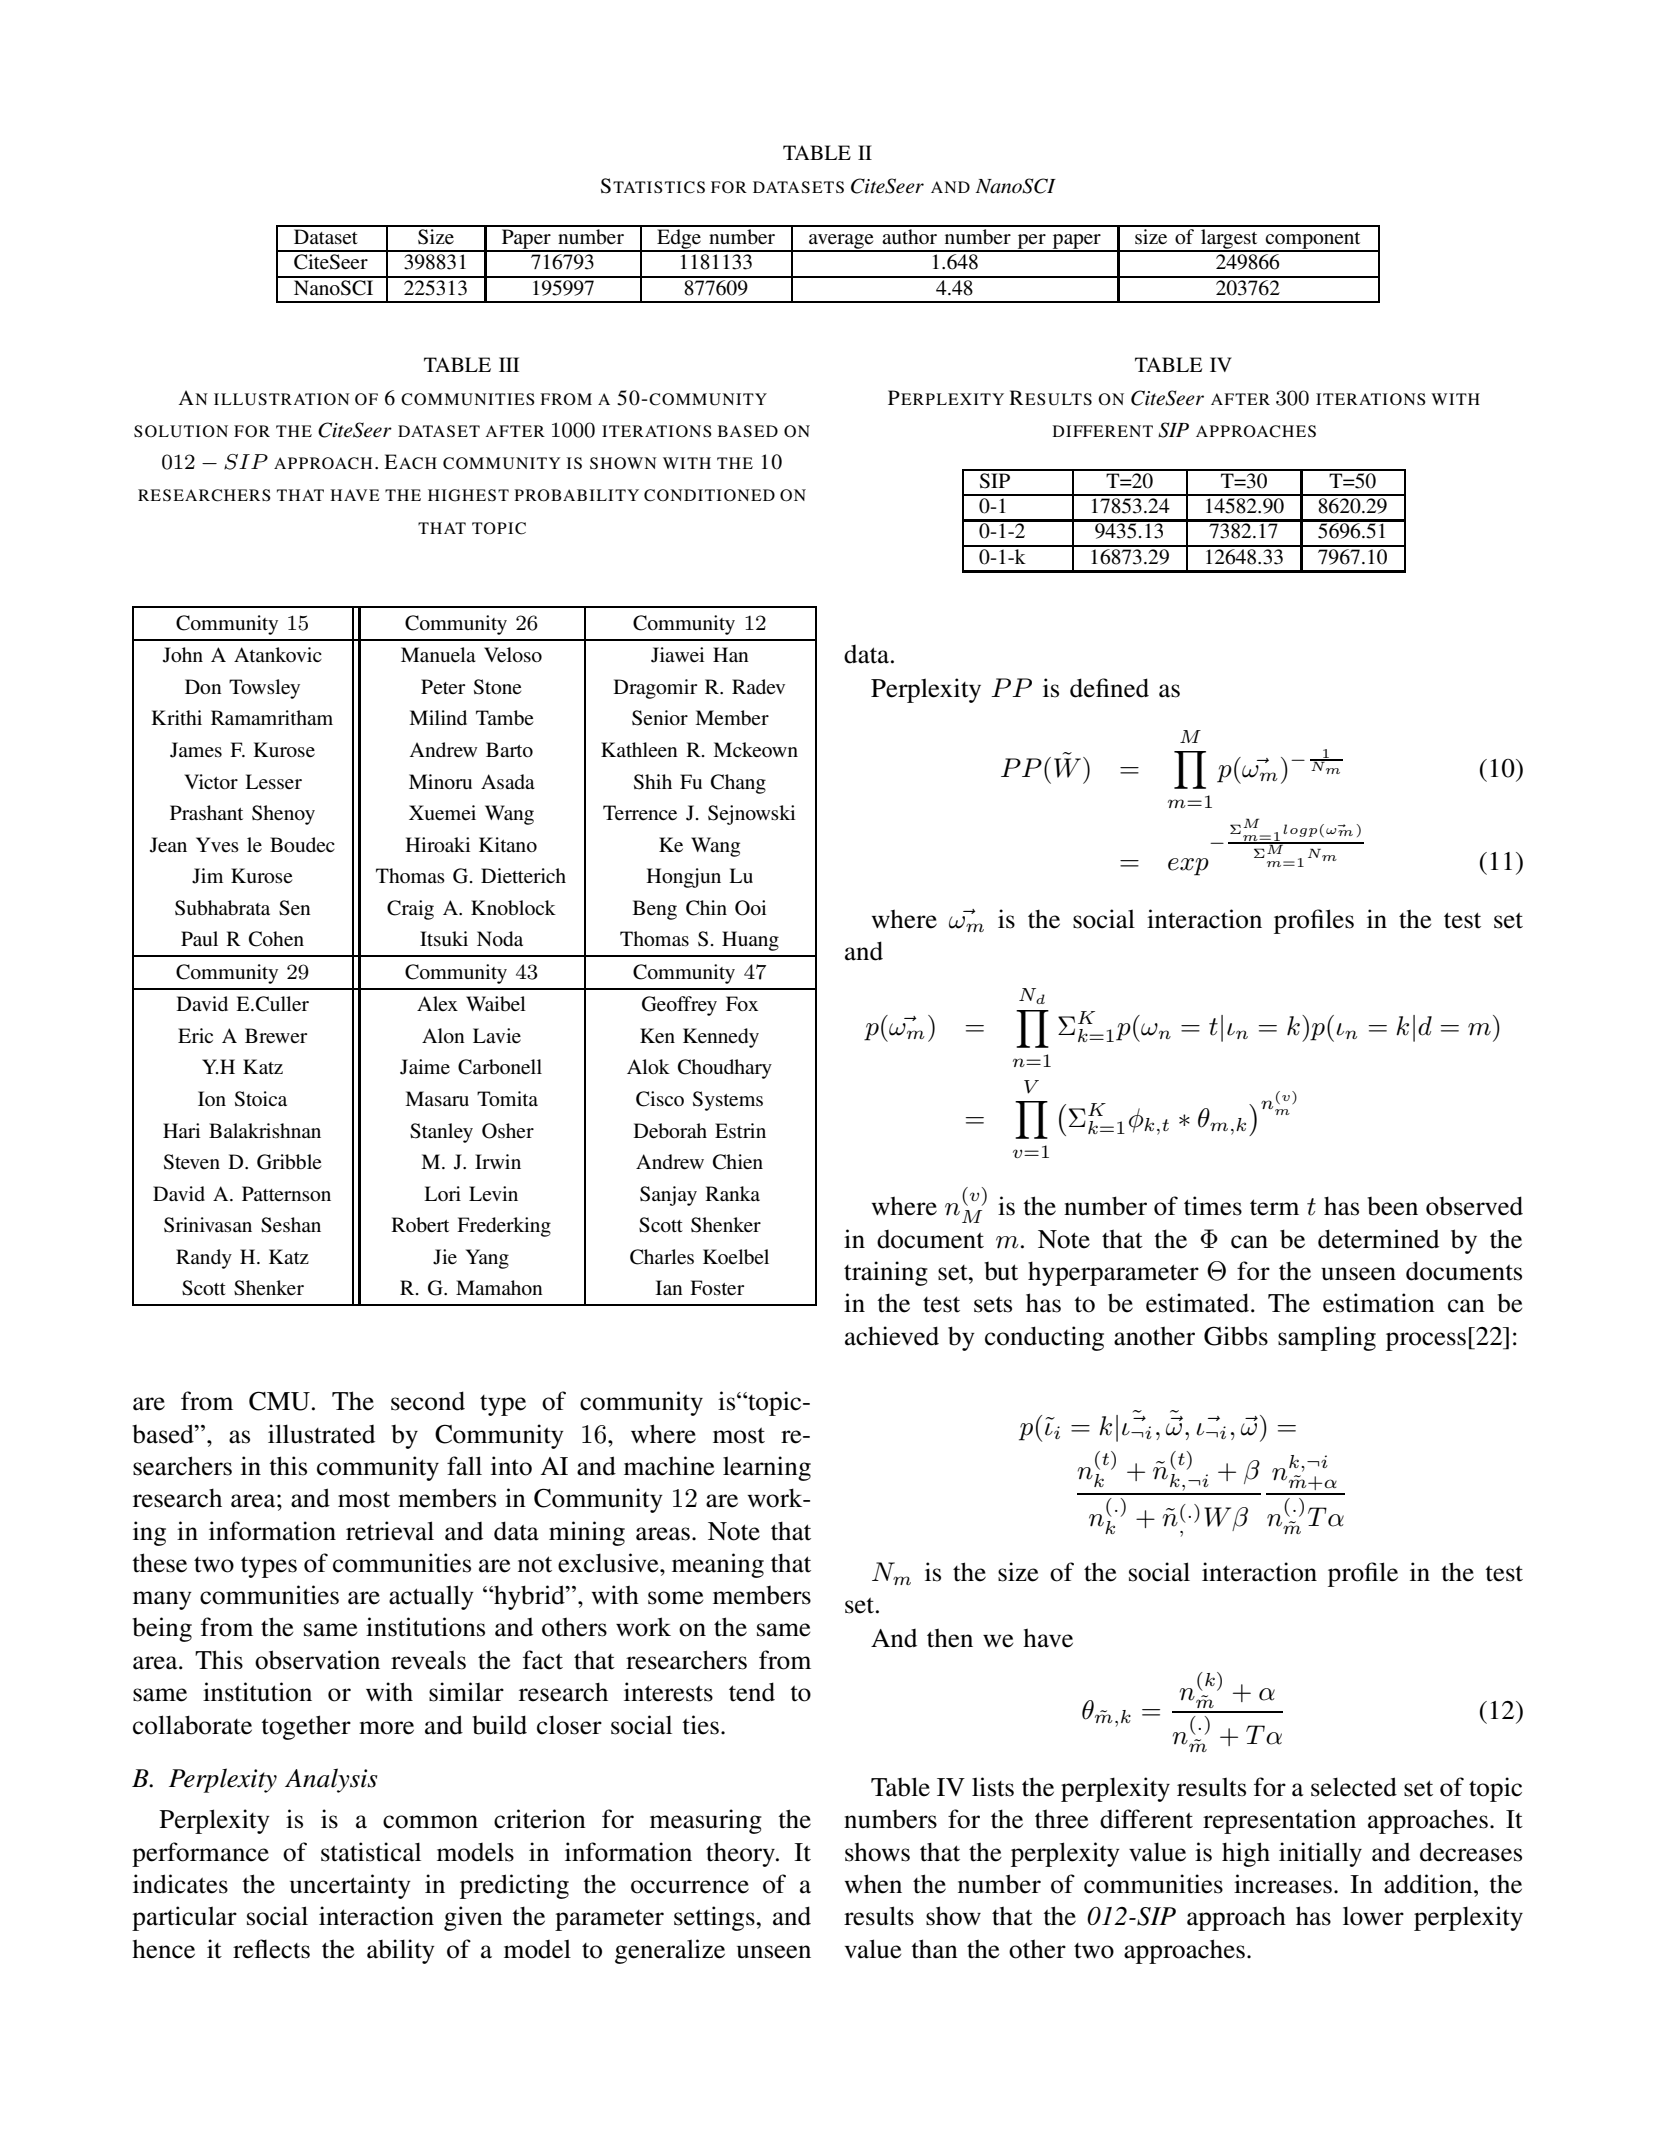 The height and width of the screenshot is (2143, 1656). What do you see at coordinates (892, 1336) in the screenshot?
I see `achieved` at bounding box center [892, 1336].
